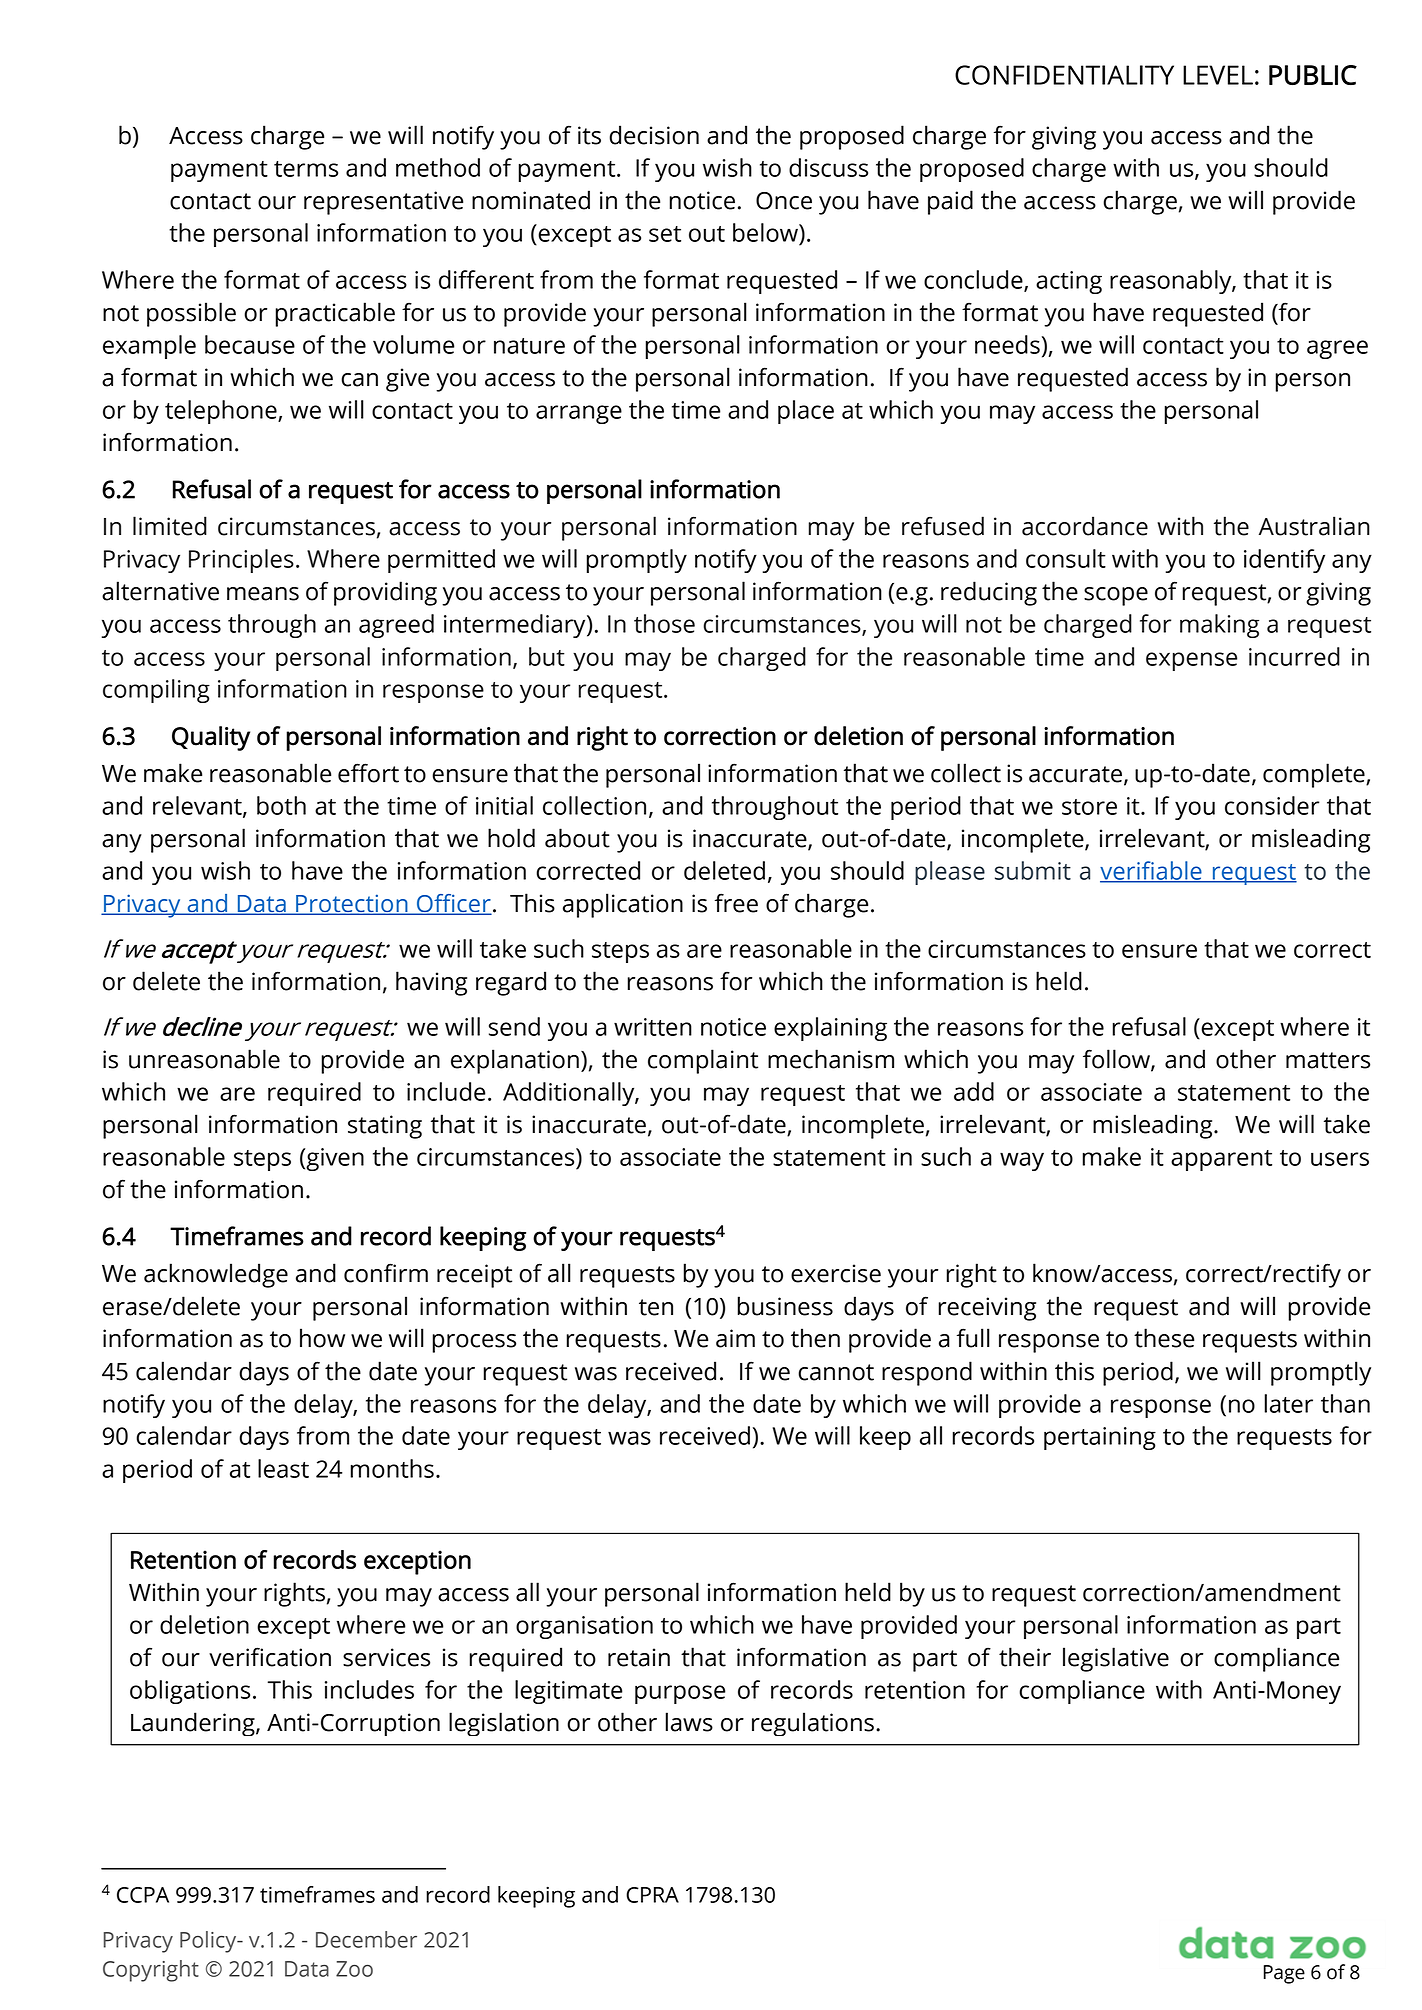 This document has height=2010, width=1422. Describe the element at coordinates (1218, 75) in the document. I see `LEVEL` at that location.
